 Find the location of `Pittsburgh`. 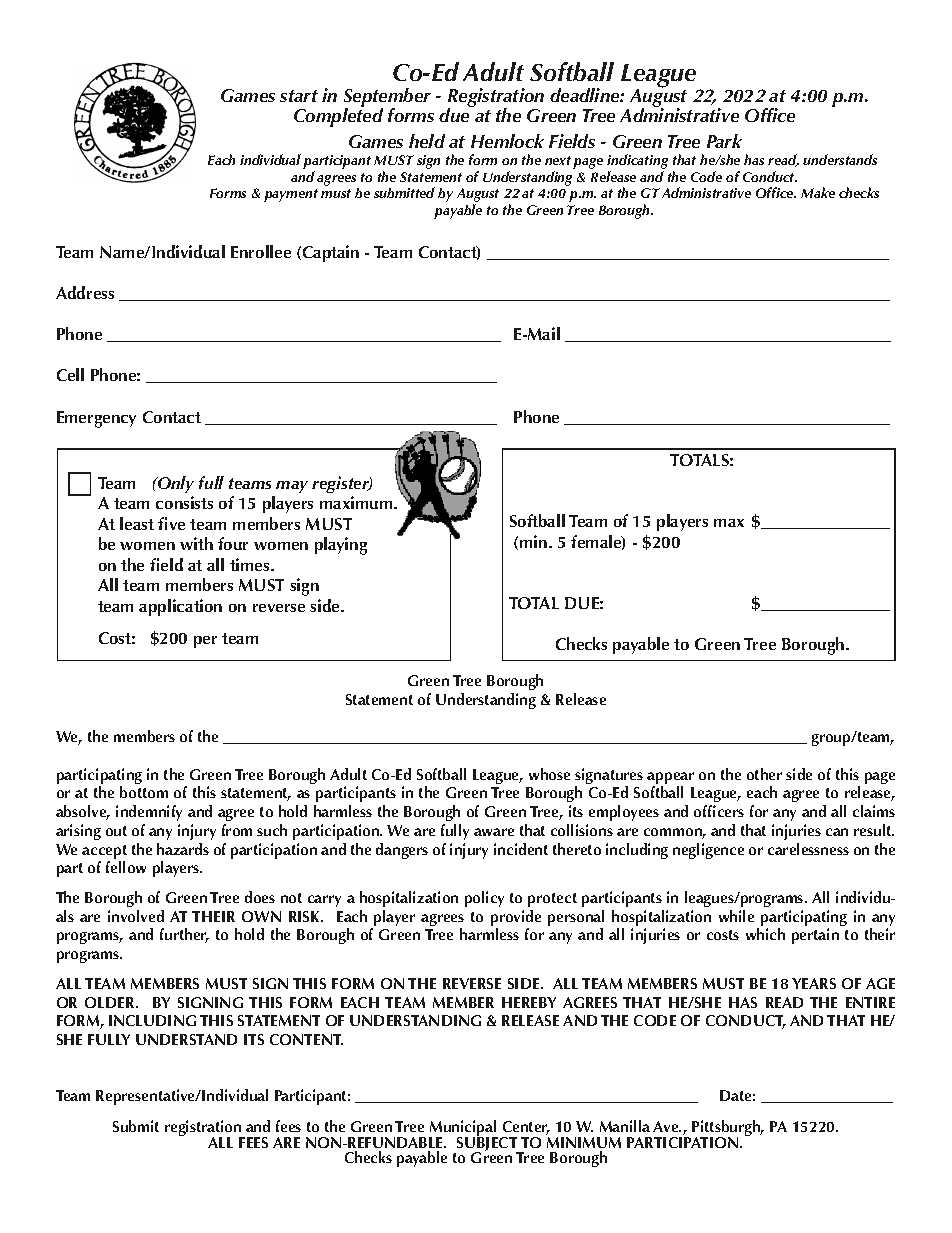

Pittsburgh is located at coordinates (726, 1129).
